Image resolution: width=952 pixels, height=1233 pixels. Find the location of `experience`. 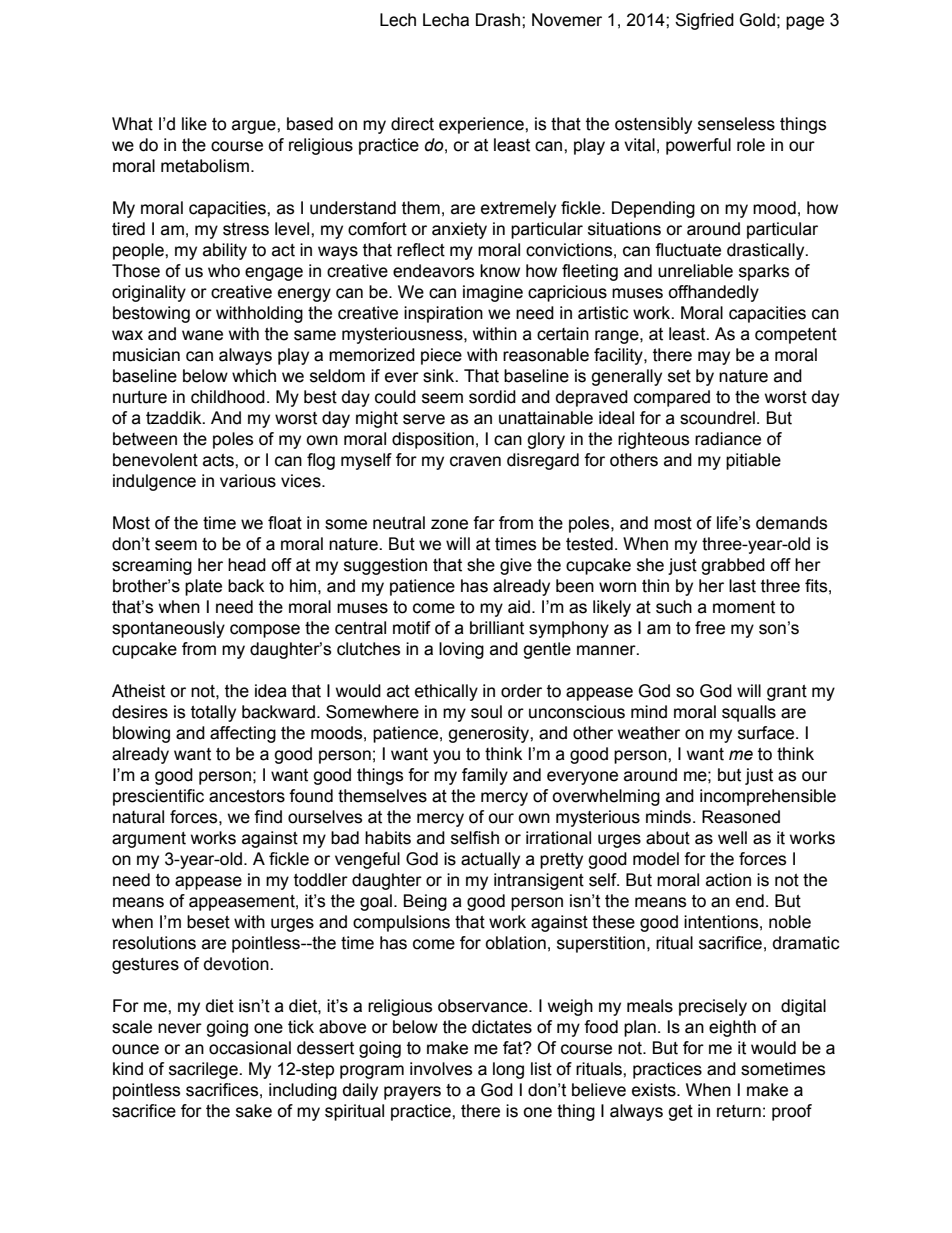

experience is located at coordinates (482, 125).
